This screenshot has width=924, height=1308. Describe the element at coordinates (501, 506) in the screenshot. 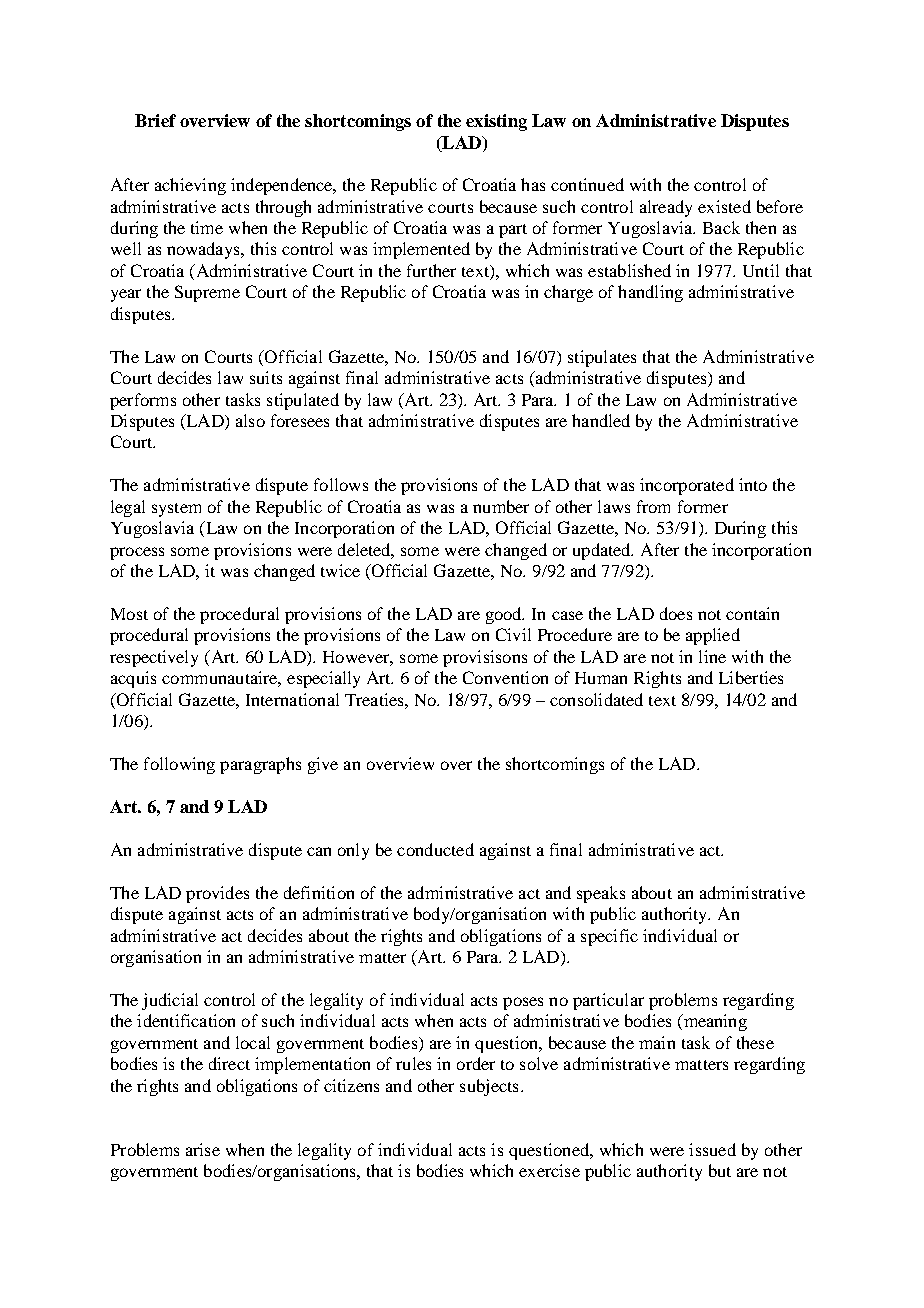

I see `number` at that location.
